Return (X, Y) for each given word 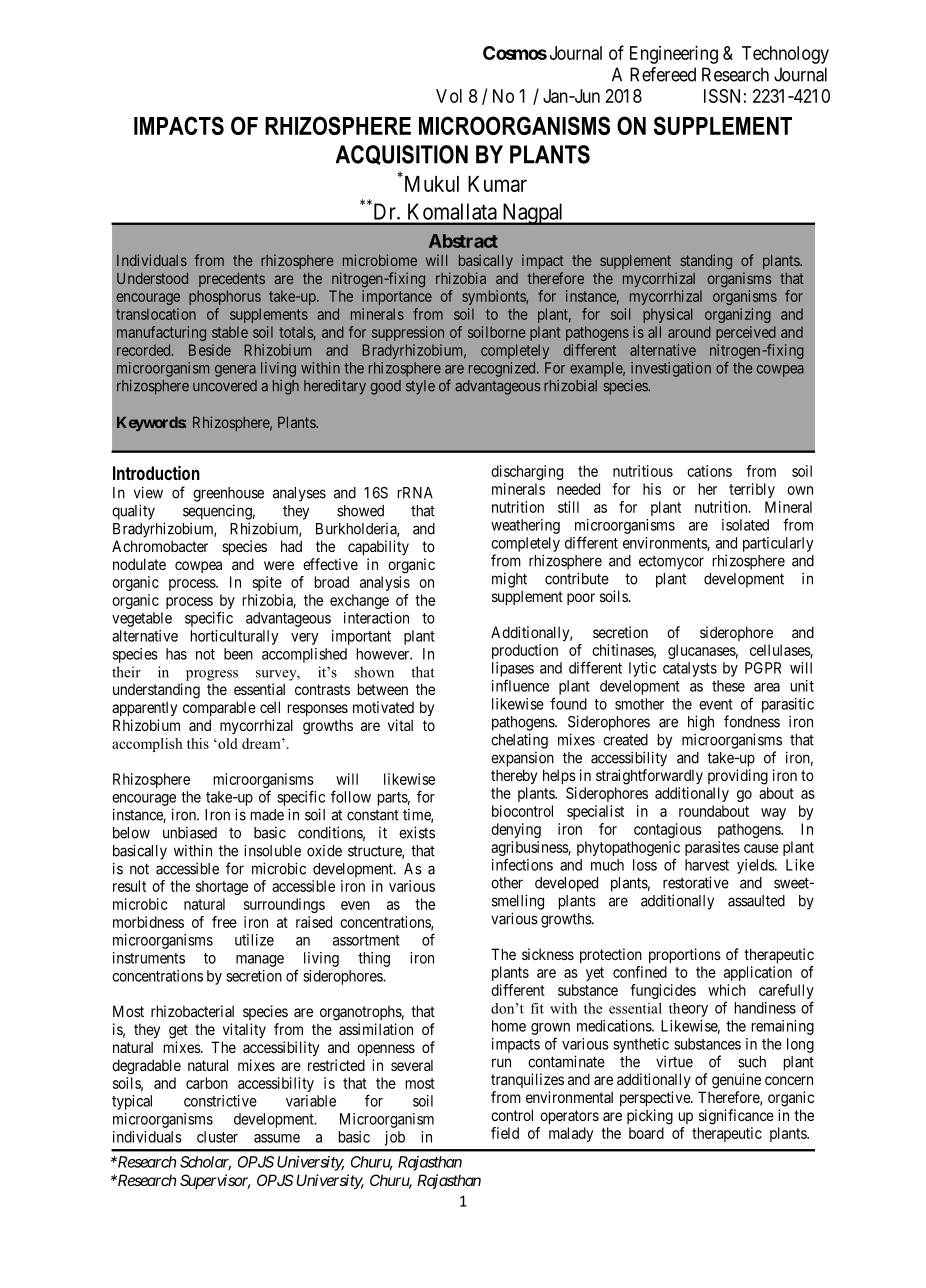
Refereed (663, 74)
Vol (449, 96)
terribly (752, 490)
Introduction (156, 472)
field (505, 1133)
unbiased (190, 833)
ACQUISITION (402, 155)
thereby (514, 776)
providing (738, 777)
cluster (217, 1137)
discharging (527, 472)
